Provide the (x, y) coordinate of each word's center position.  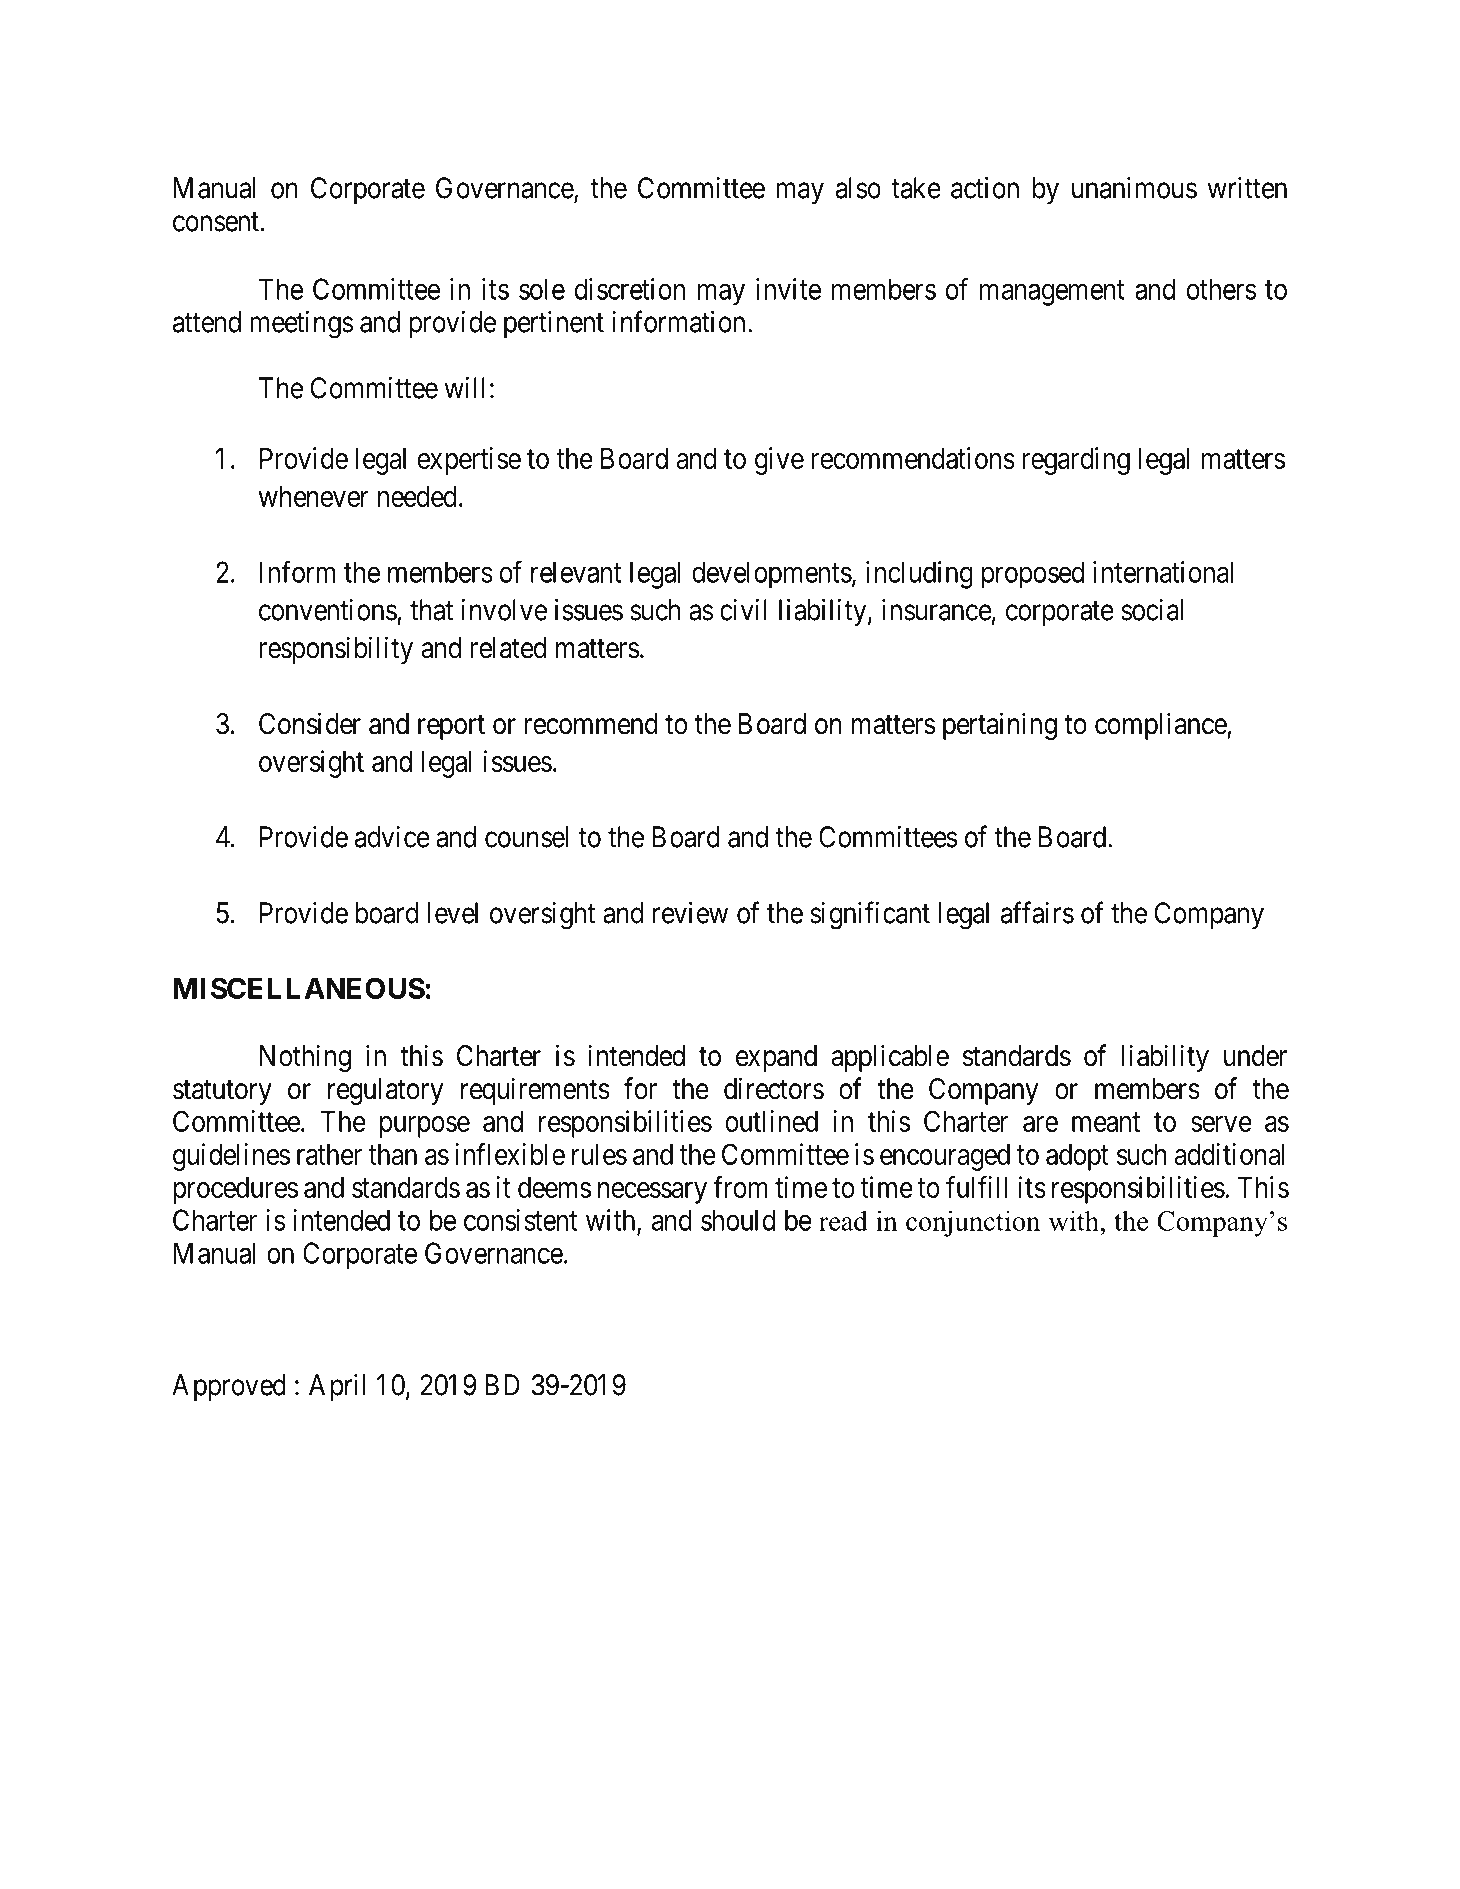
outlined (771, 1121)
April (337, 1387)
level (453, 913)
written (1247, 188)
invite (788, 289)
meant (1106, 1122)
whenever (313, 496)
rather (329, 1154)
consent (217, 222)
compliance (1161, 726)
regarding (1076, 461)
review (690, 913)
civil (743, 610)
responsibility (336, 650)
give (779, 461)
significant (870, 915)
